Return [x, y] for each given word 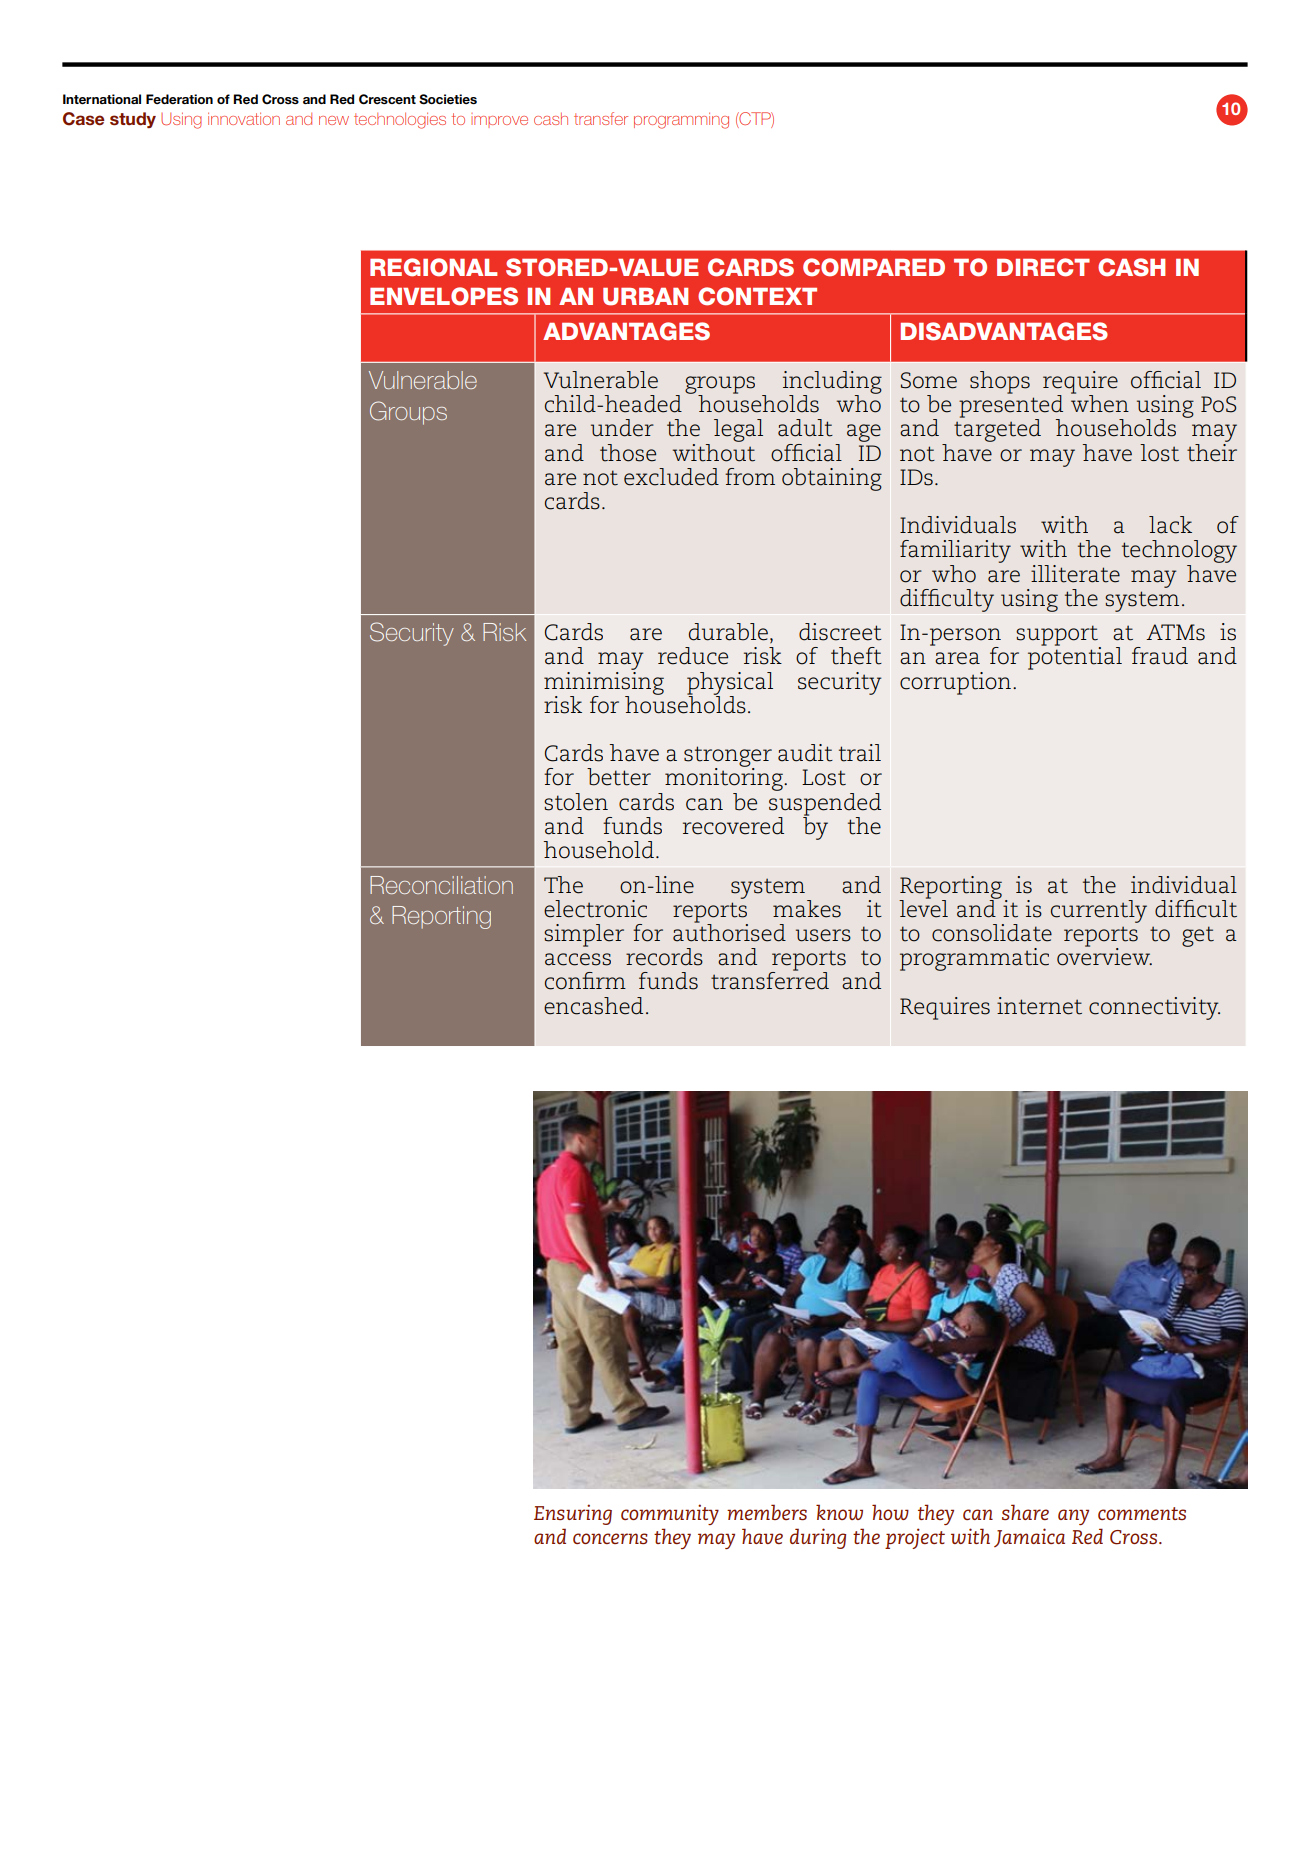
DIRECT [1043, 267]
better [619, 777]
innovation [244, 118]
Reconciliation [441, 885]
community [670, 1514]
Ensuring [573, 1514]
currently [1099, 911]
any [1073, 1517]
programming [681, 120]
